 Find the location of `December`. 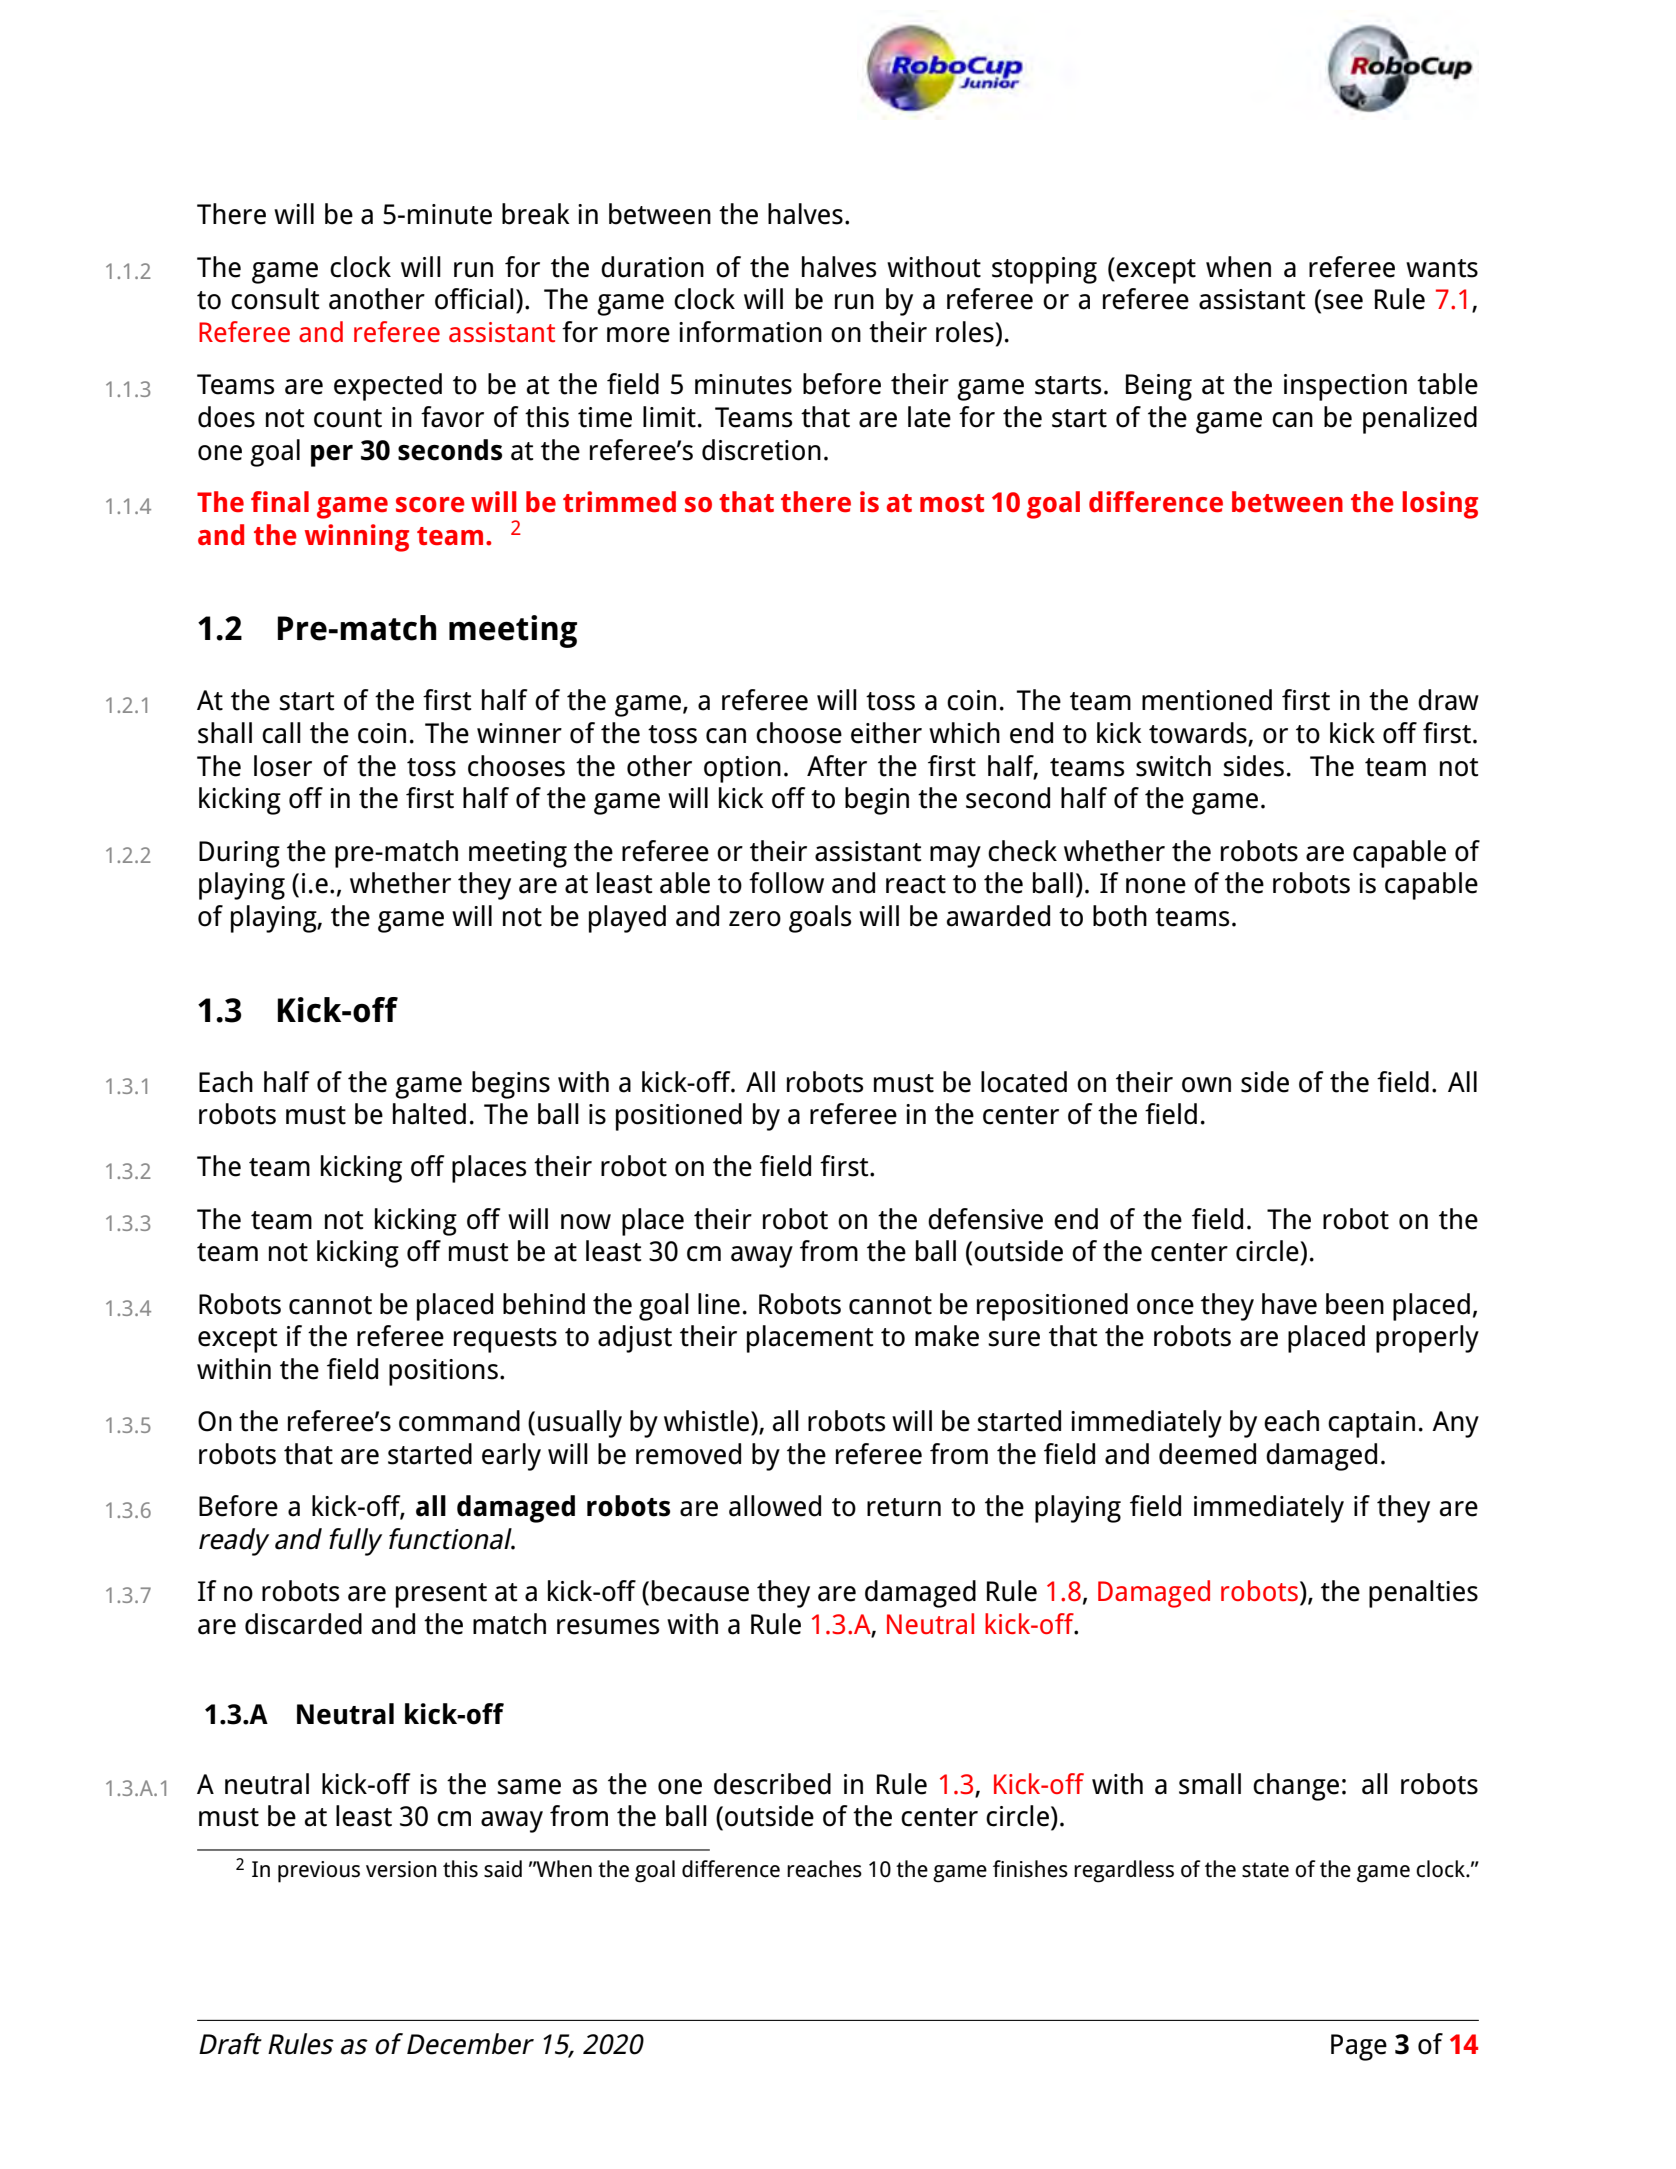

December is located at coordinates (470, 2044).
